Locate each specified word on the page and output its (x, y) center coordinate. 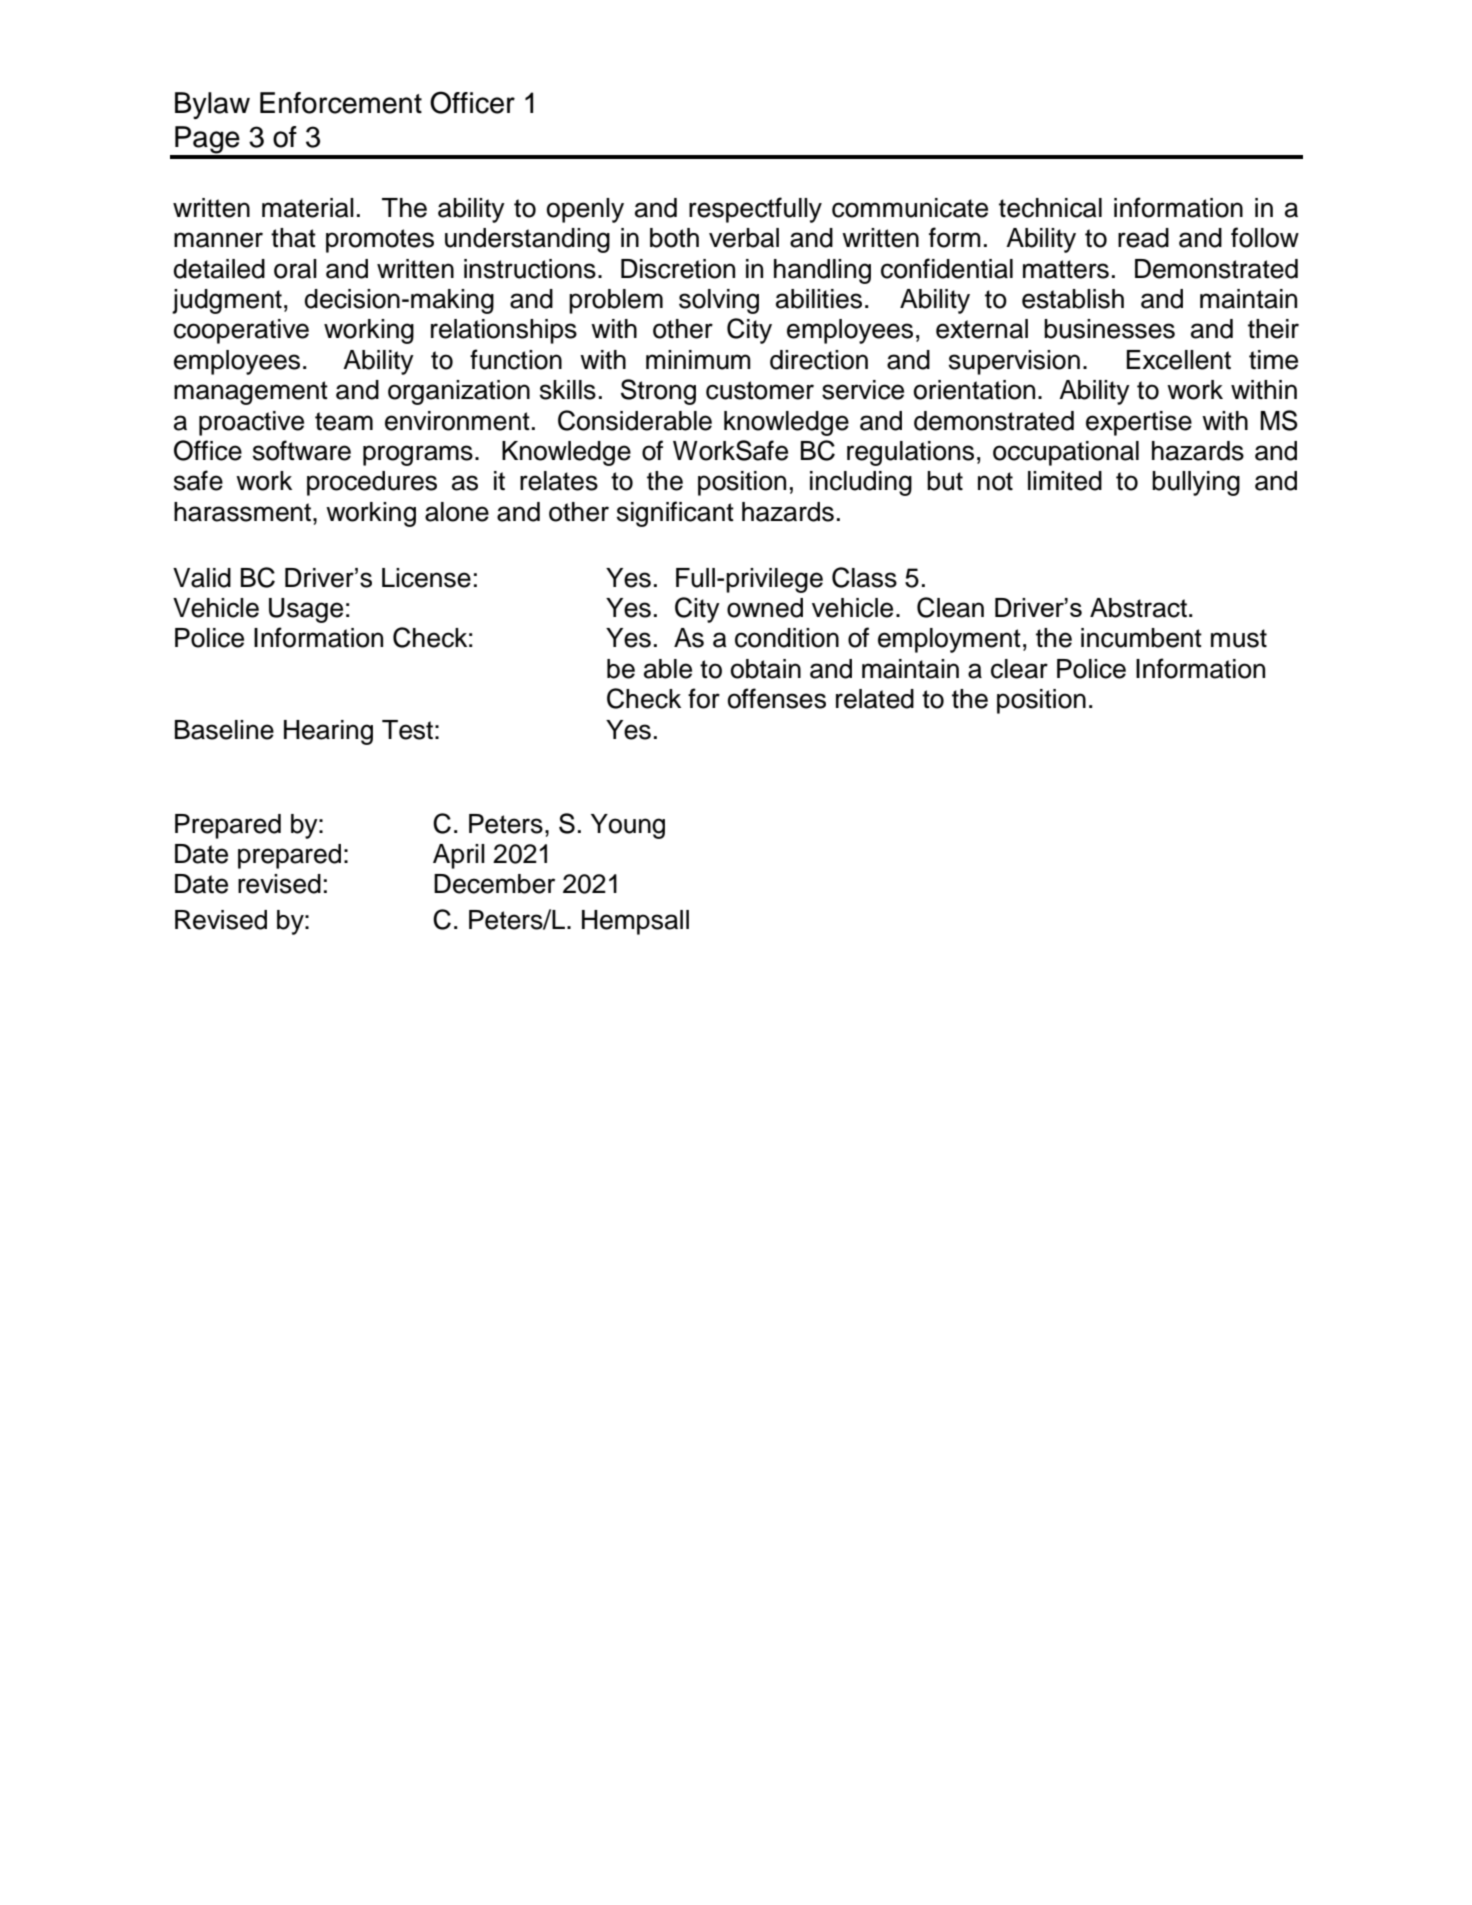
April (459, 856)
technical (1050, 208)
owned (765, 608)
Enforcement (341, 103)
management (251, 393)
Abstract (1138, 608)
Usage (306, 610)
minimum (698, 360)
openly (585, 210)
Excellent (1179, 360)
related (875, 699)
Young (628, 826)
